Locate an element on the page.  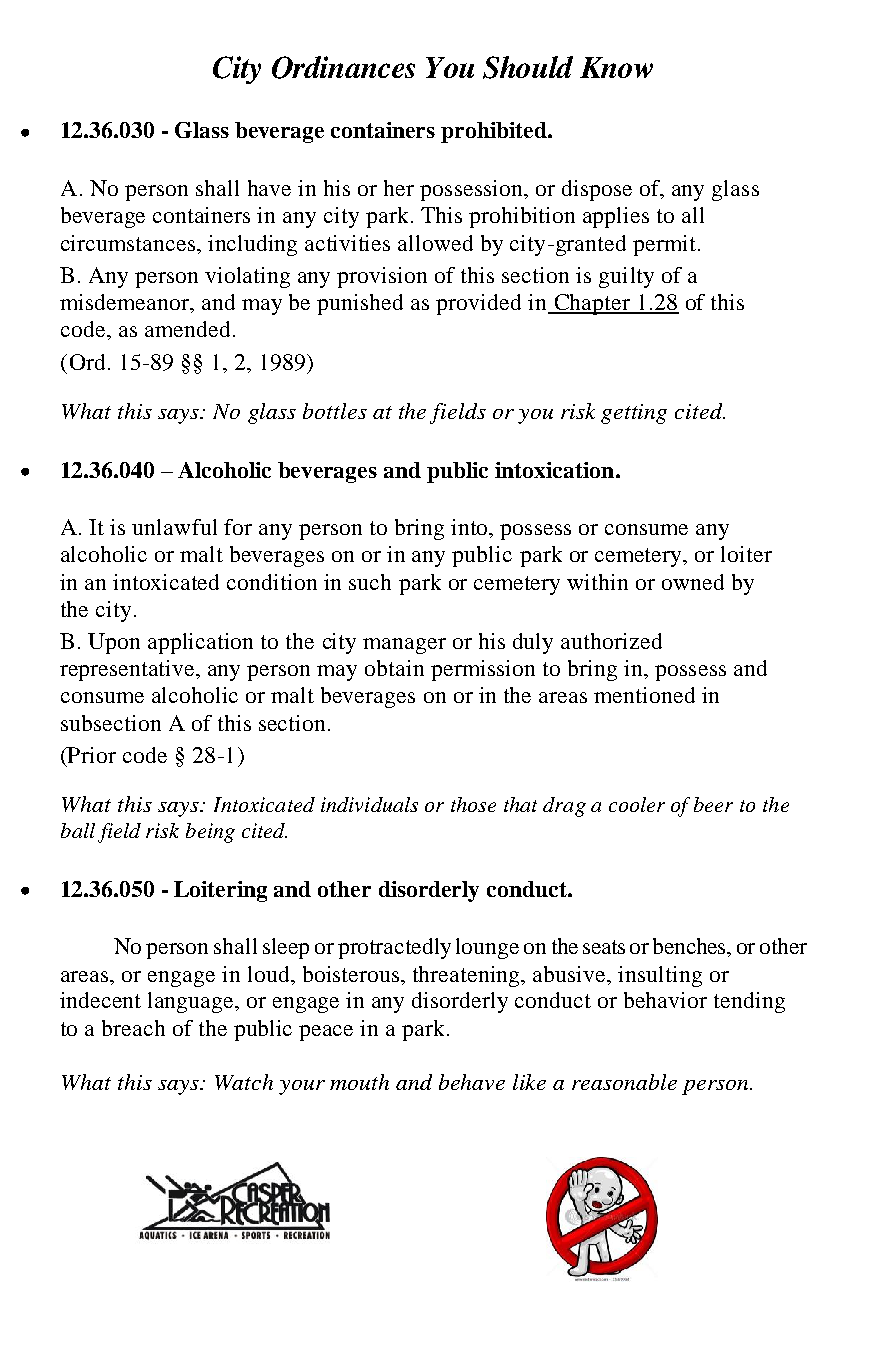
Ordinances is located at coordinates (343, 67).
